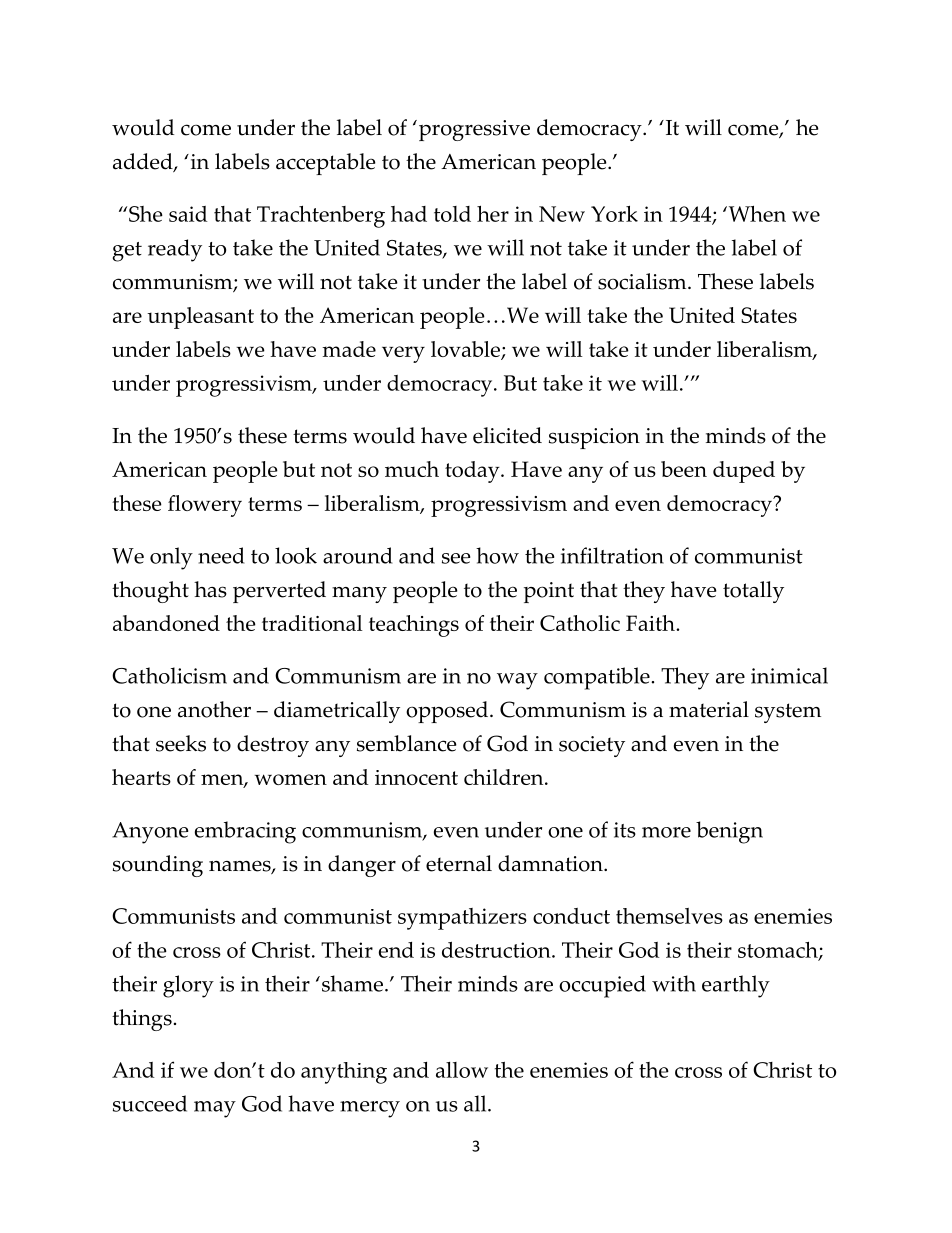 The image size is (952, 1233). What do you see at coordinates (200, 318) in the screenshot?
I see `unpleasant` at bounding box center [200, 318].
